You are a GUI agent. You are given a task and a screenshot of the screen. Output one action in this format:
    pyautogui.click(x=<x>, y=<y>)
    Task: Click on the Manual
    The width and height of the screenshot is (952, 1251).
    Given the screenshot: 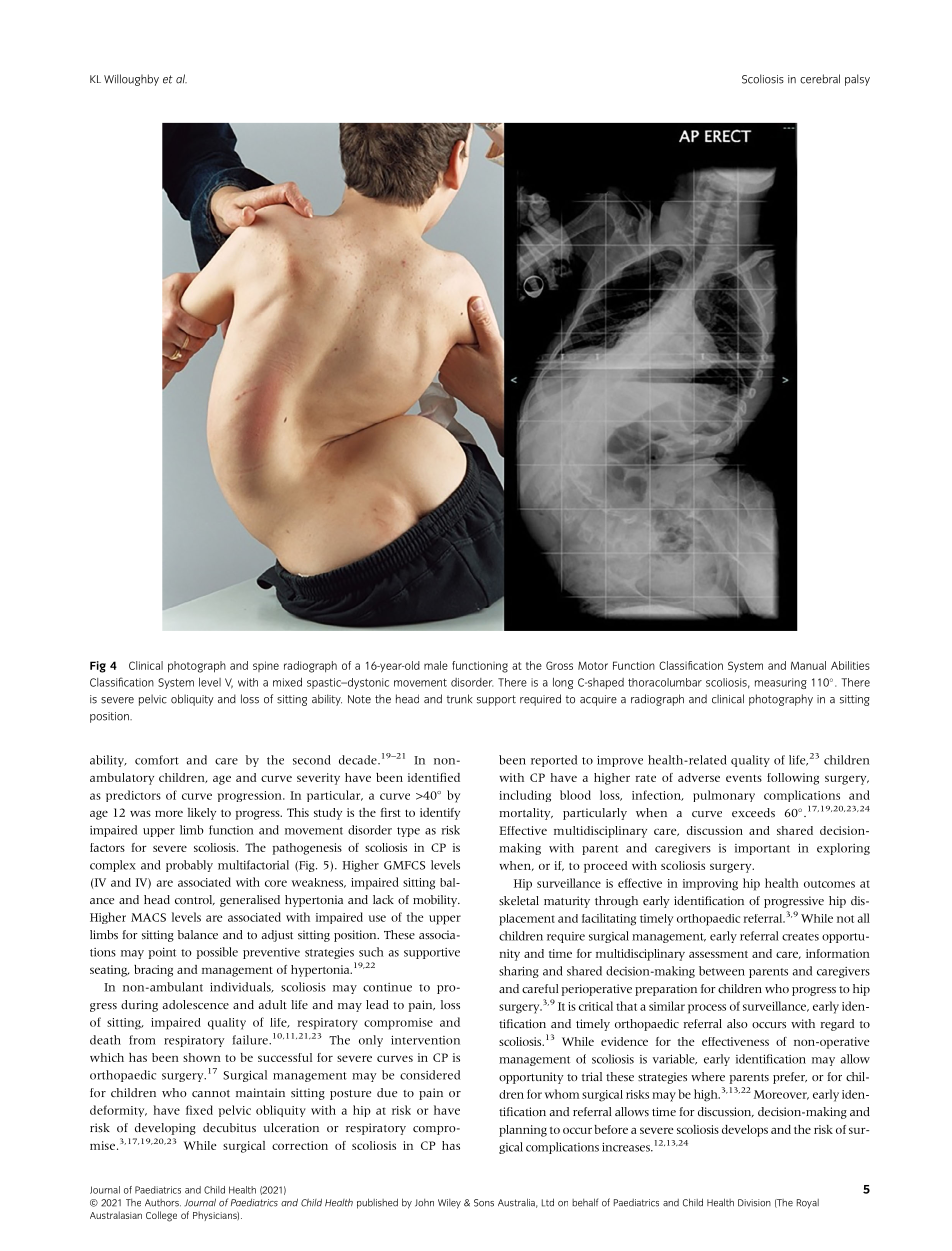 What is the action you would take?
    pyautogui.click(x=808, y=665)
